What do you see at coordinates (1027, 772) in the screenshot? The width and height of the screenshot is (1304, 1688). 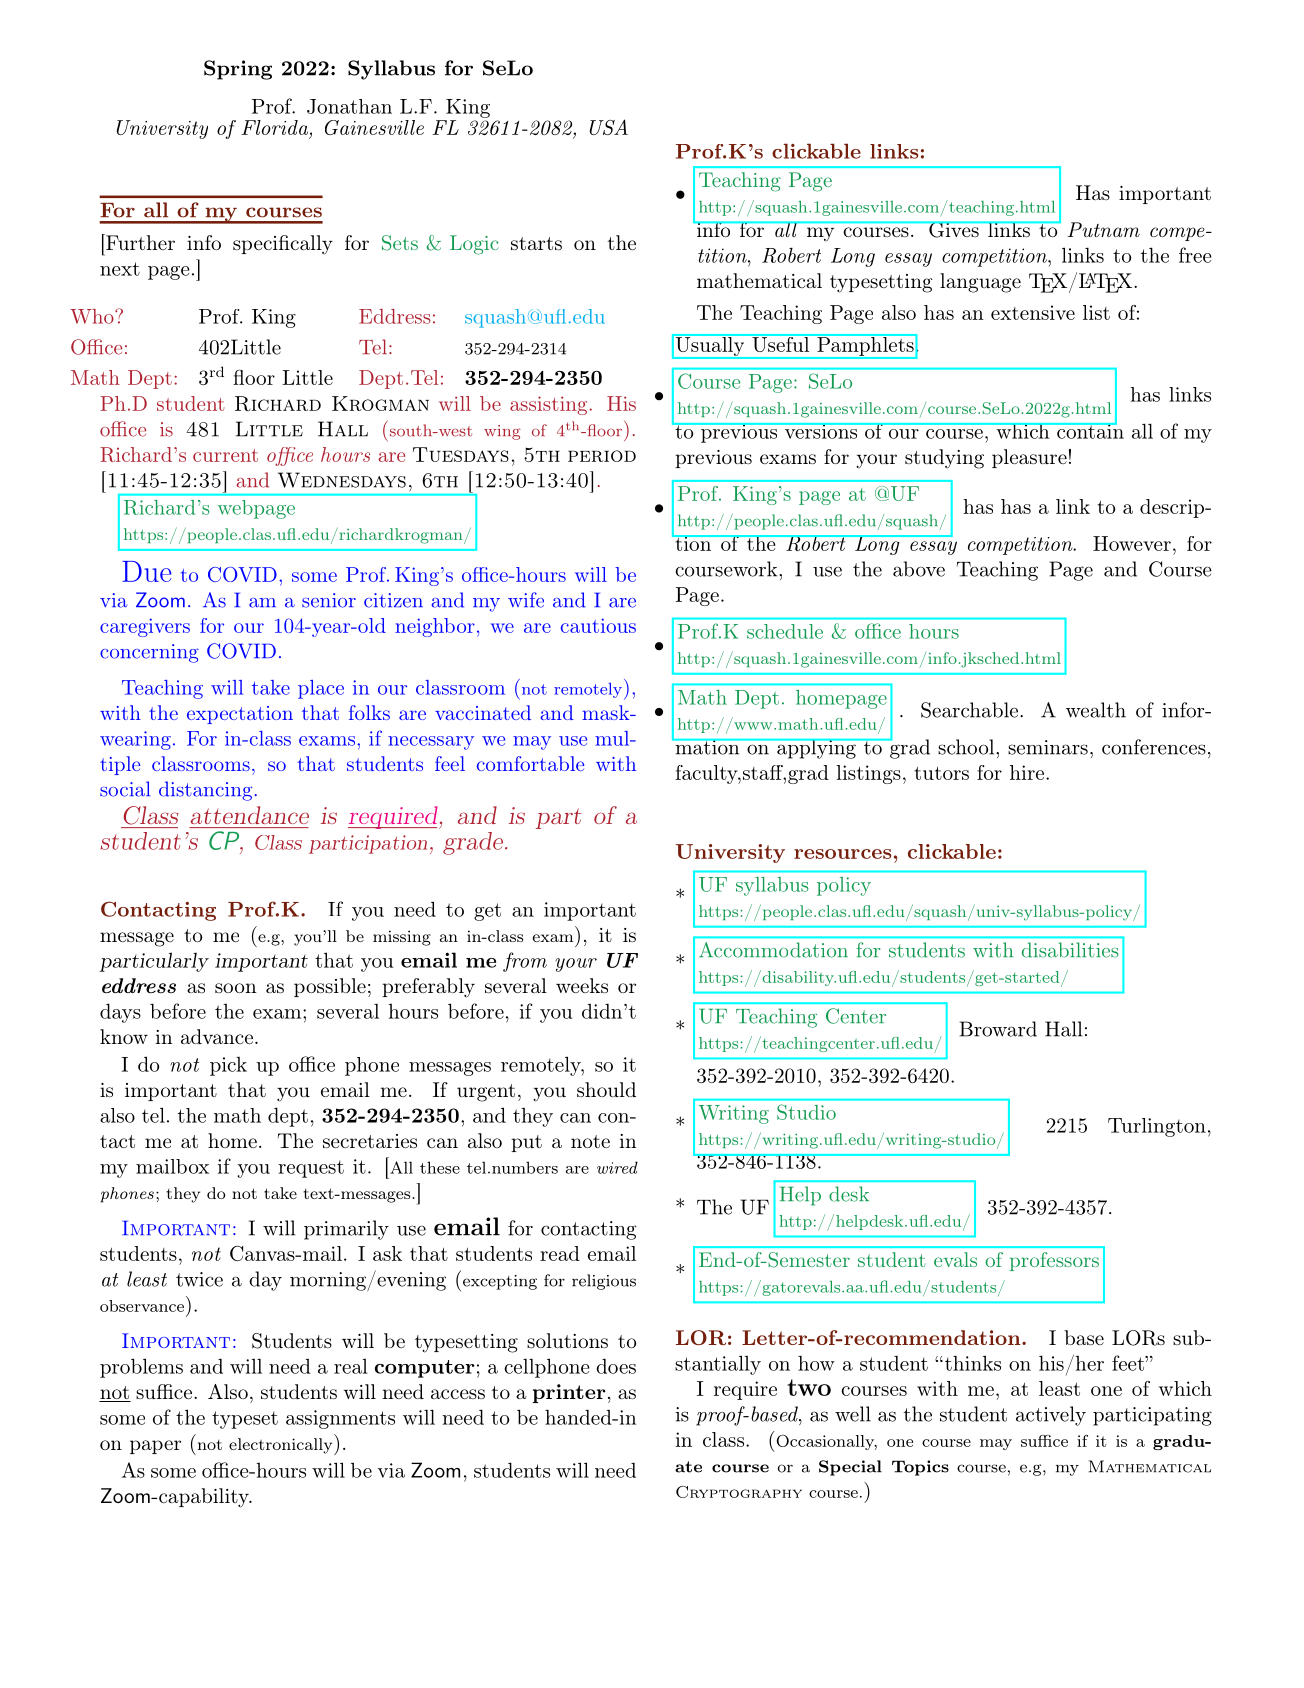 I see `hire` at bounding box center [1027, 772].
